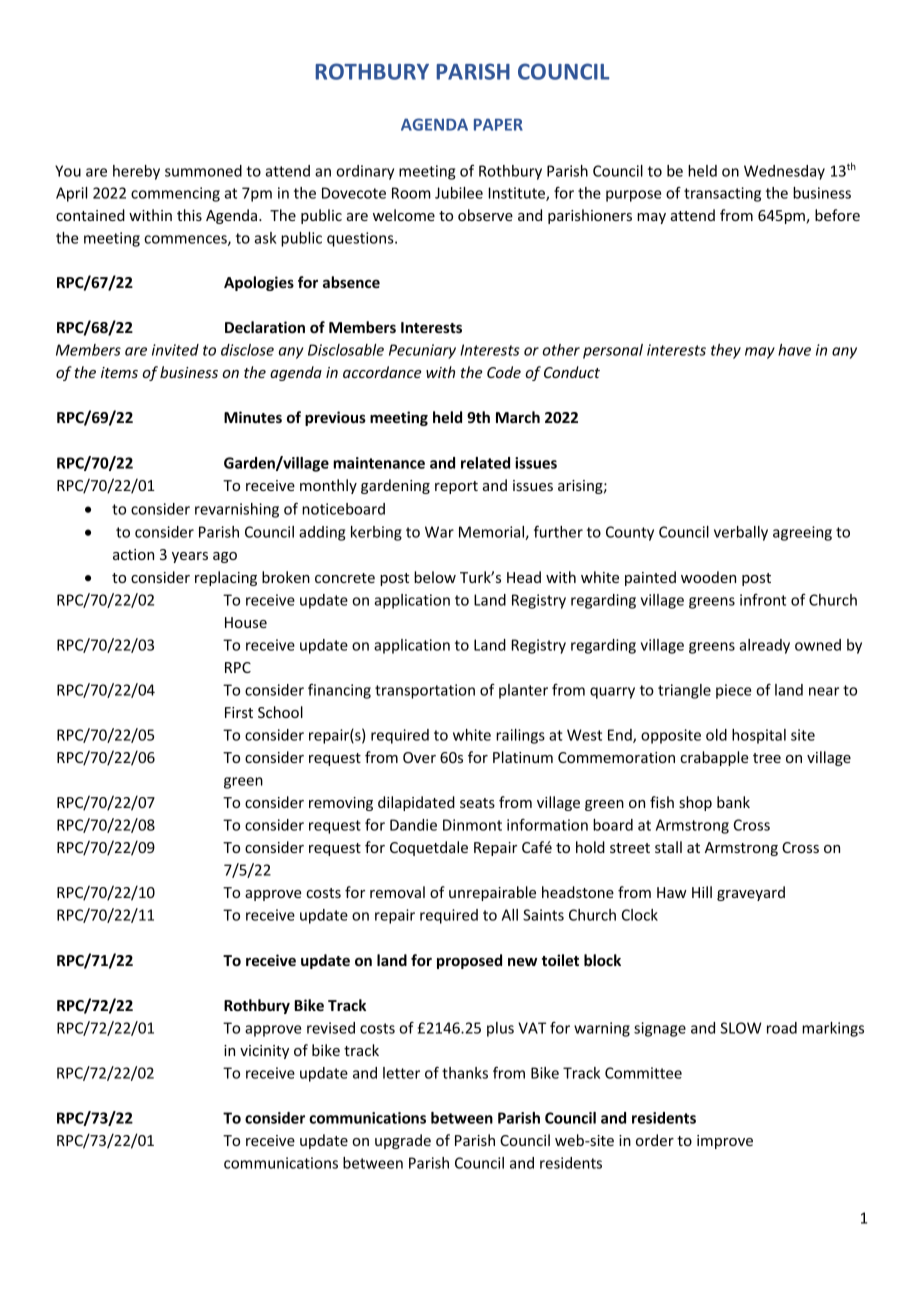  What do you see at coordinates (397, 892) in the screenshot?
I see `removal` at bounding box center [397, 892].
